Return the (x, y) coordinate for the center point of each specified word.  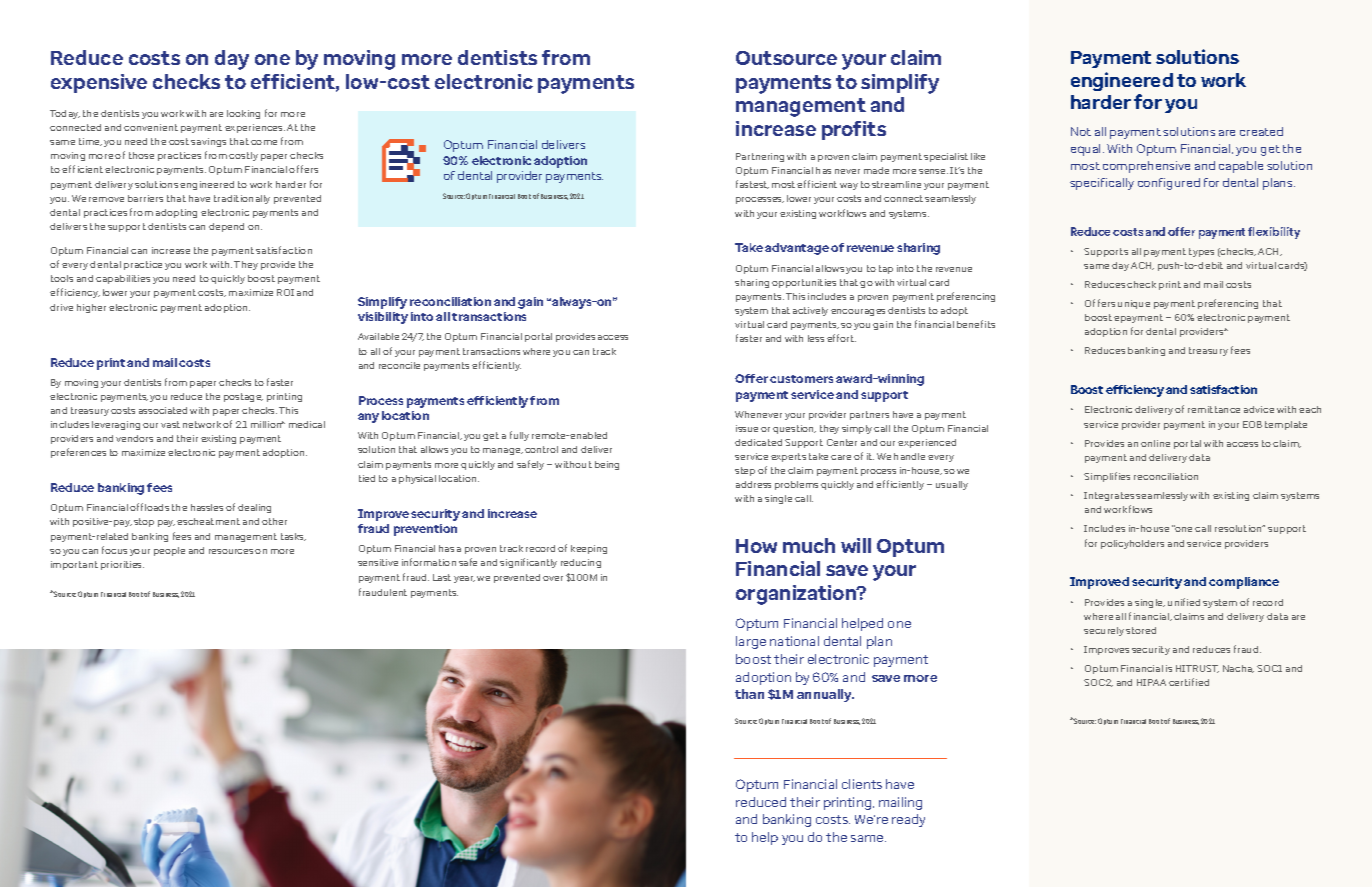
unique (1134, 304)
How (756, 546)
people (169, 551)
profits (854, 130)
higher (91, 308)
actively (810, 311)
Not (1081, 131)
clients (862, 784)
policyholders (1132, 544)
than (749, 694)
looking (243, 114)
